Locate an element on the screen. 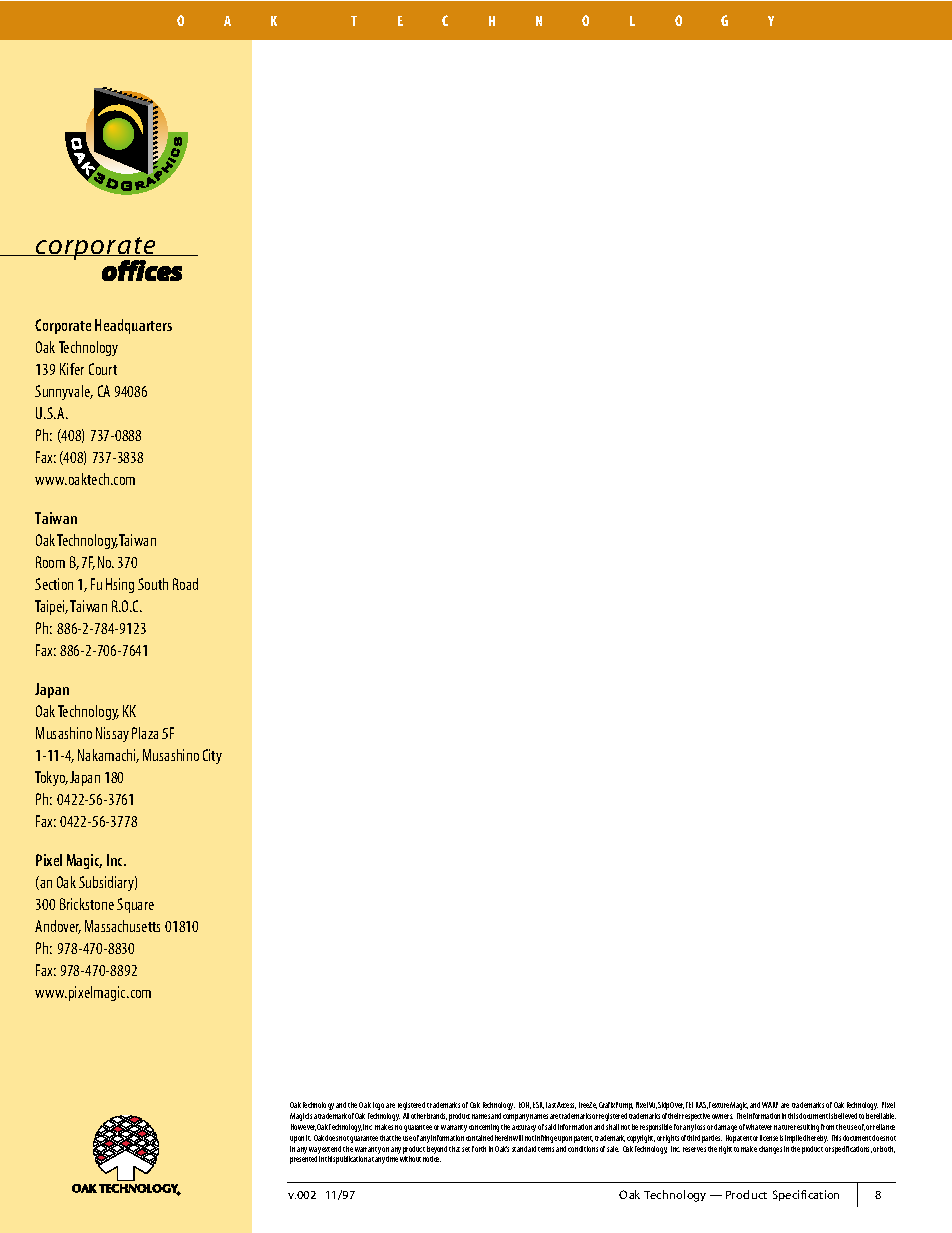 Image resolution: width=952 pixels, height=1233 pixels. Sunnyvale is located at coordinates (63, 392).
